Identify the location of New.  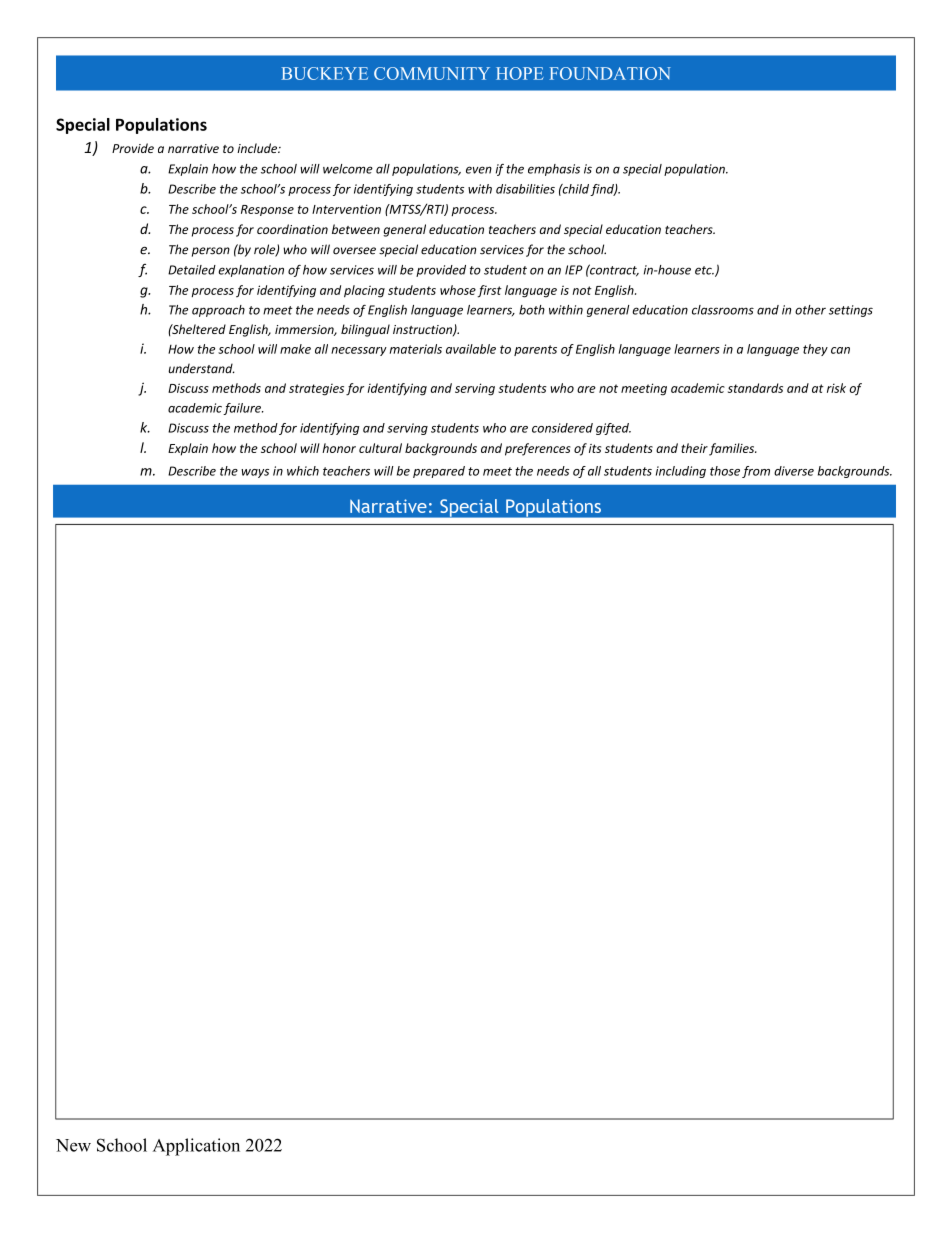
(73, 1145).
